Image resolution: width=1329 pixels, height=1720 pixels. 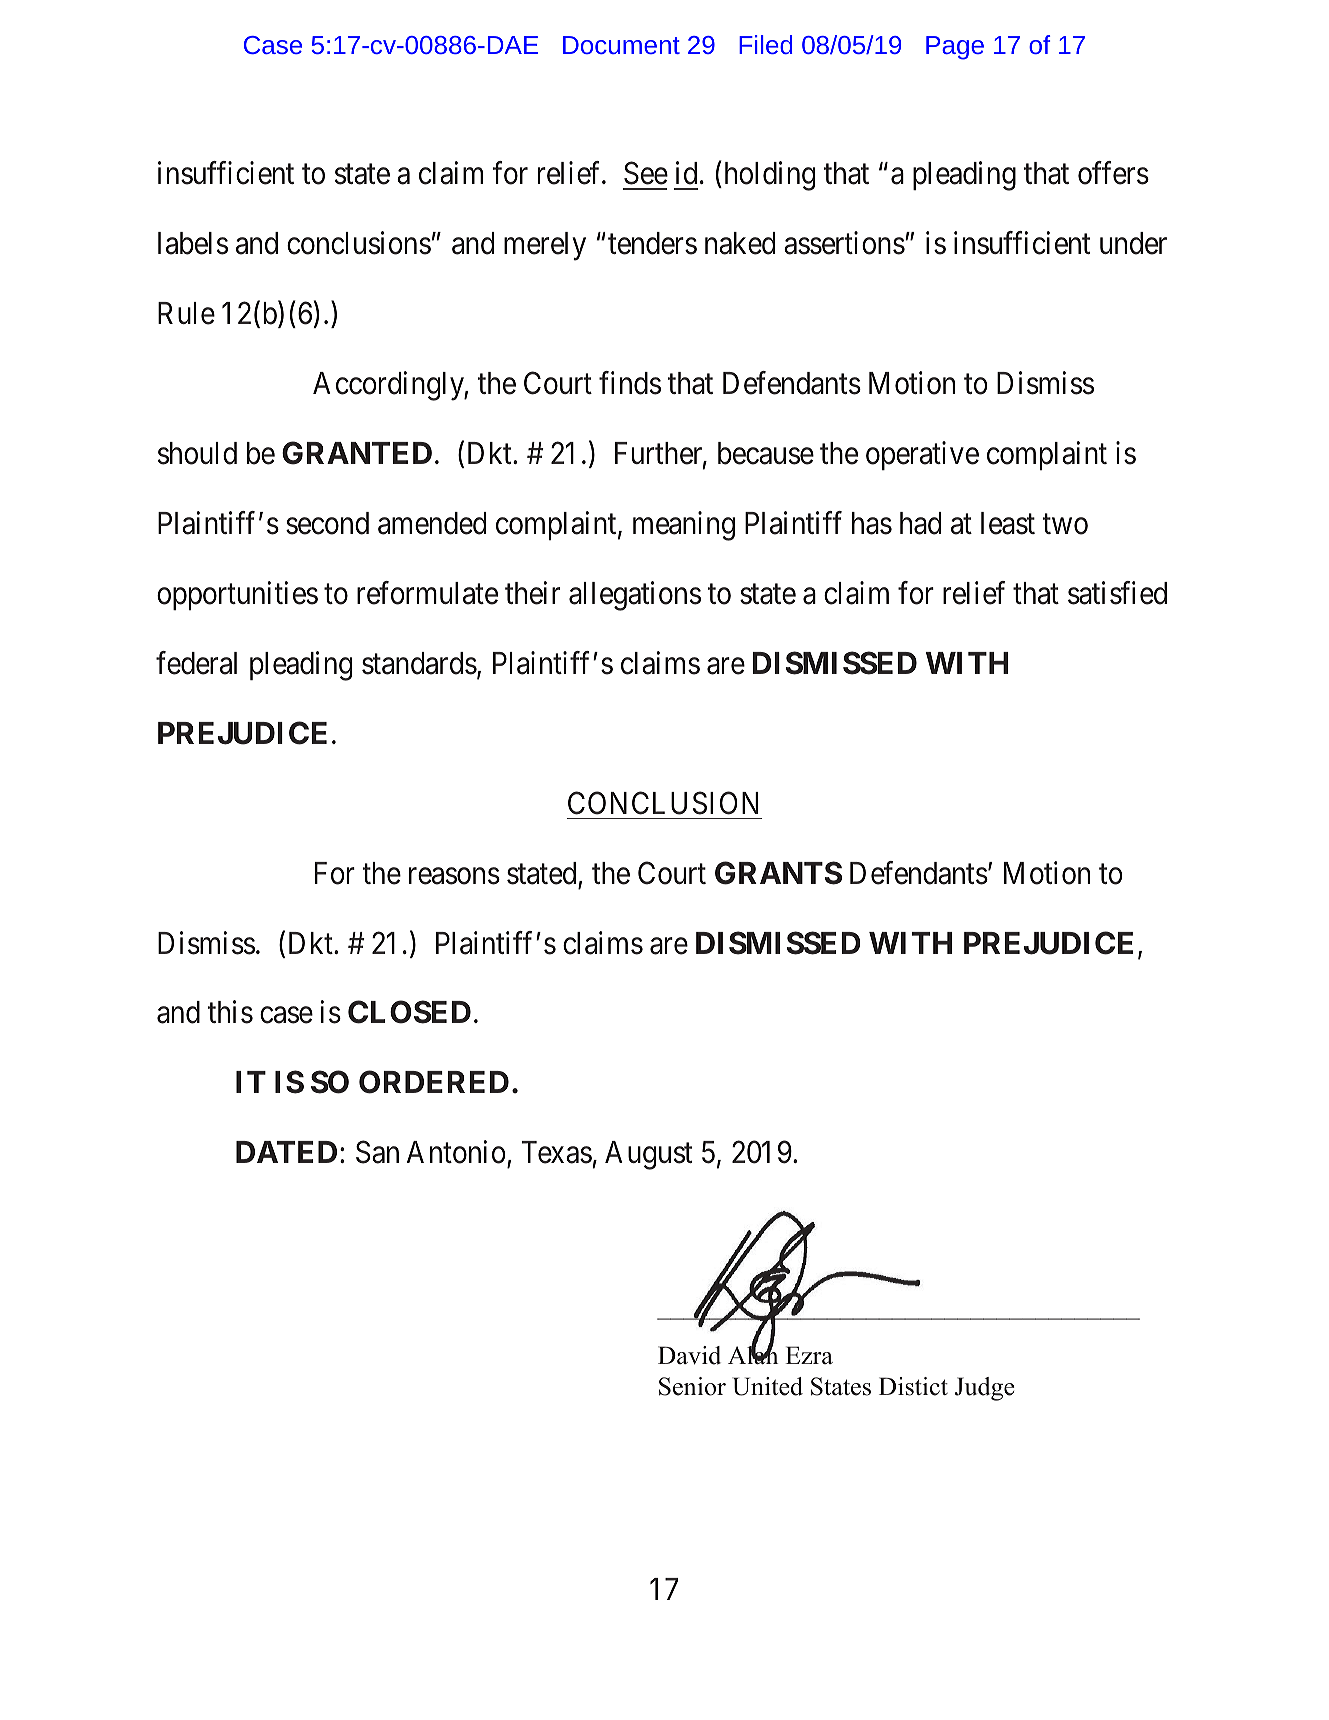 What do you see at coordinates (955, 48) in the document?
I see `Page` at bounding box center [955, 48].
